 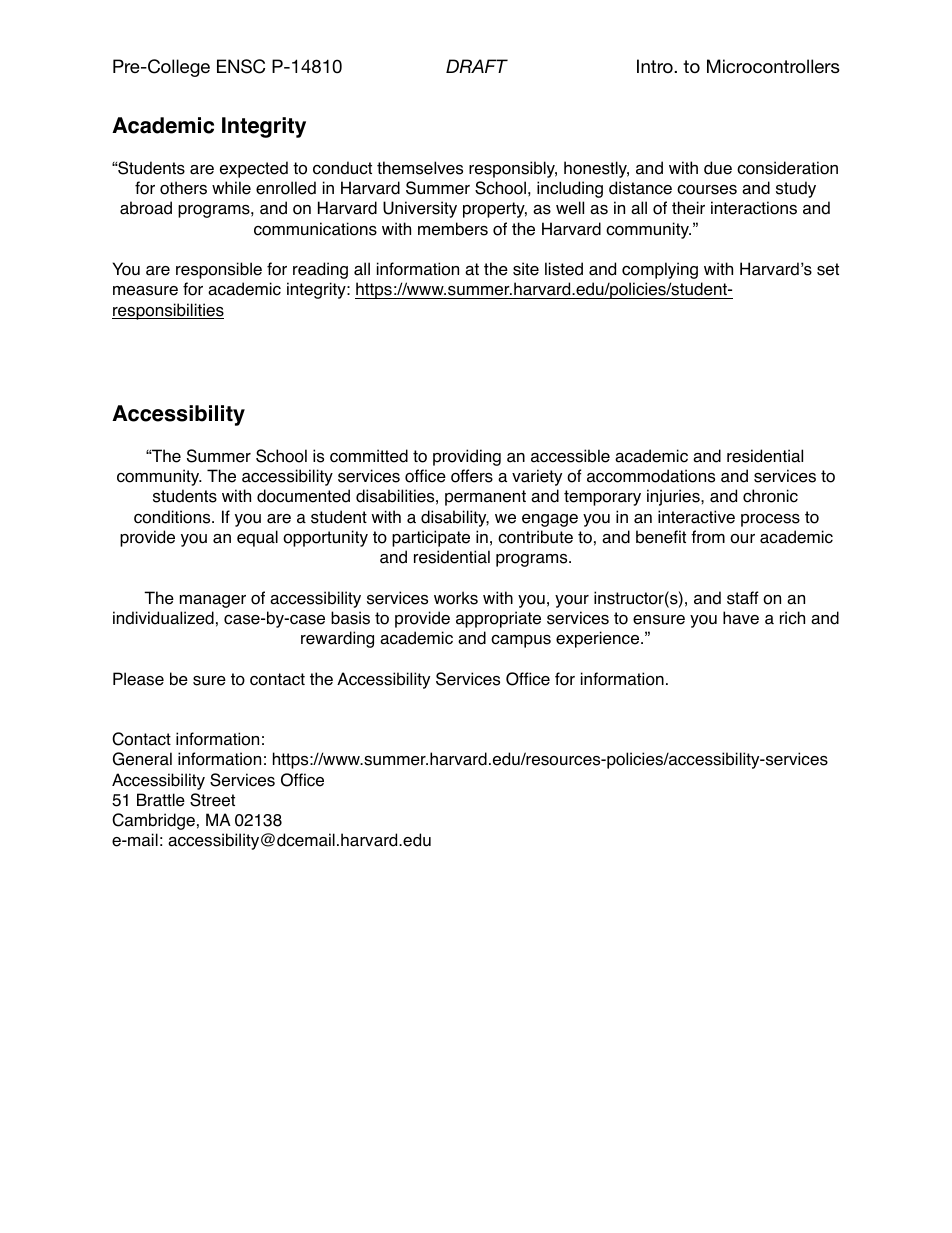 I want to click on documented, so click(x=303, y=496).
